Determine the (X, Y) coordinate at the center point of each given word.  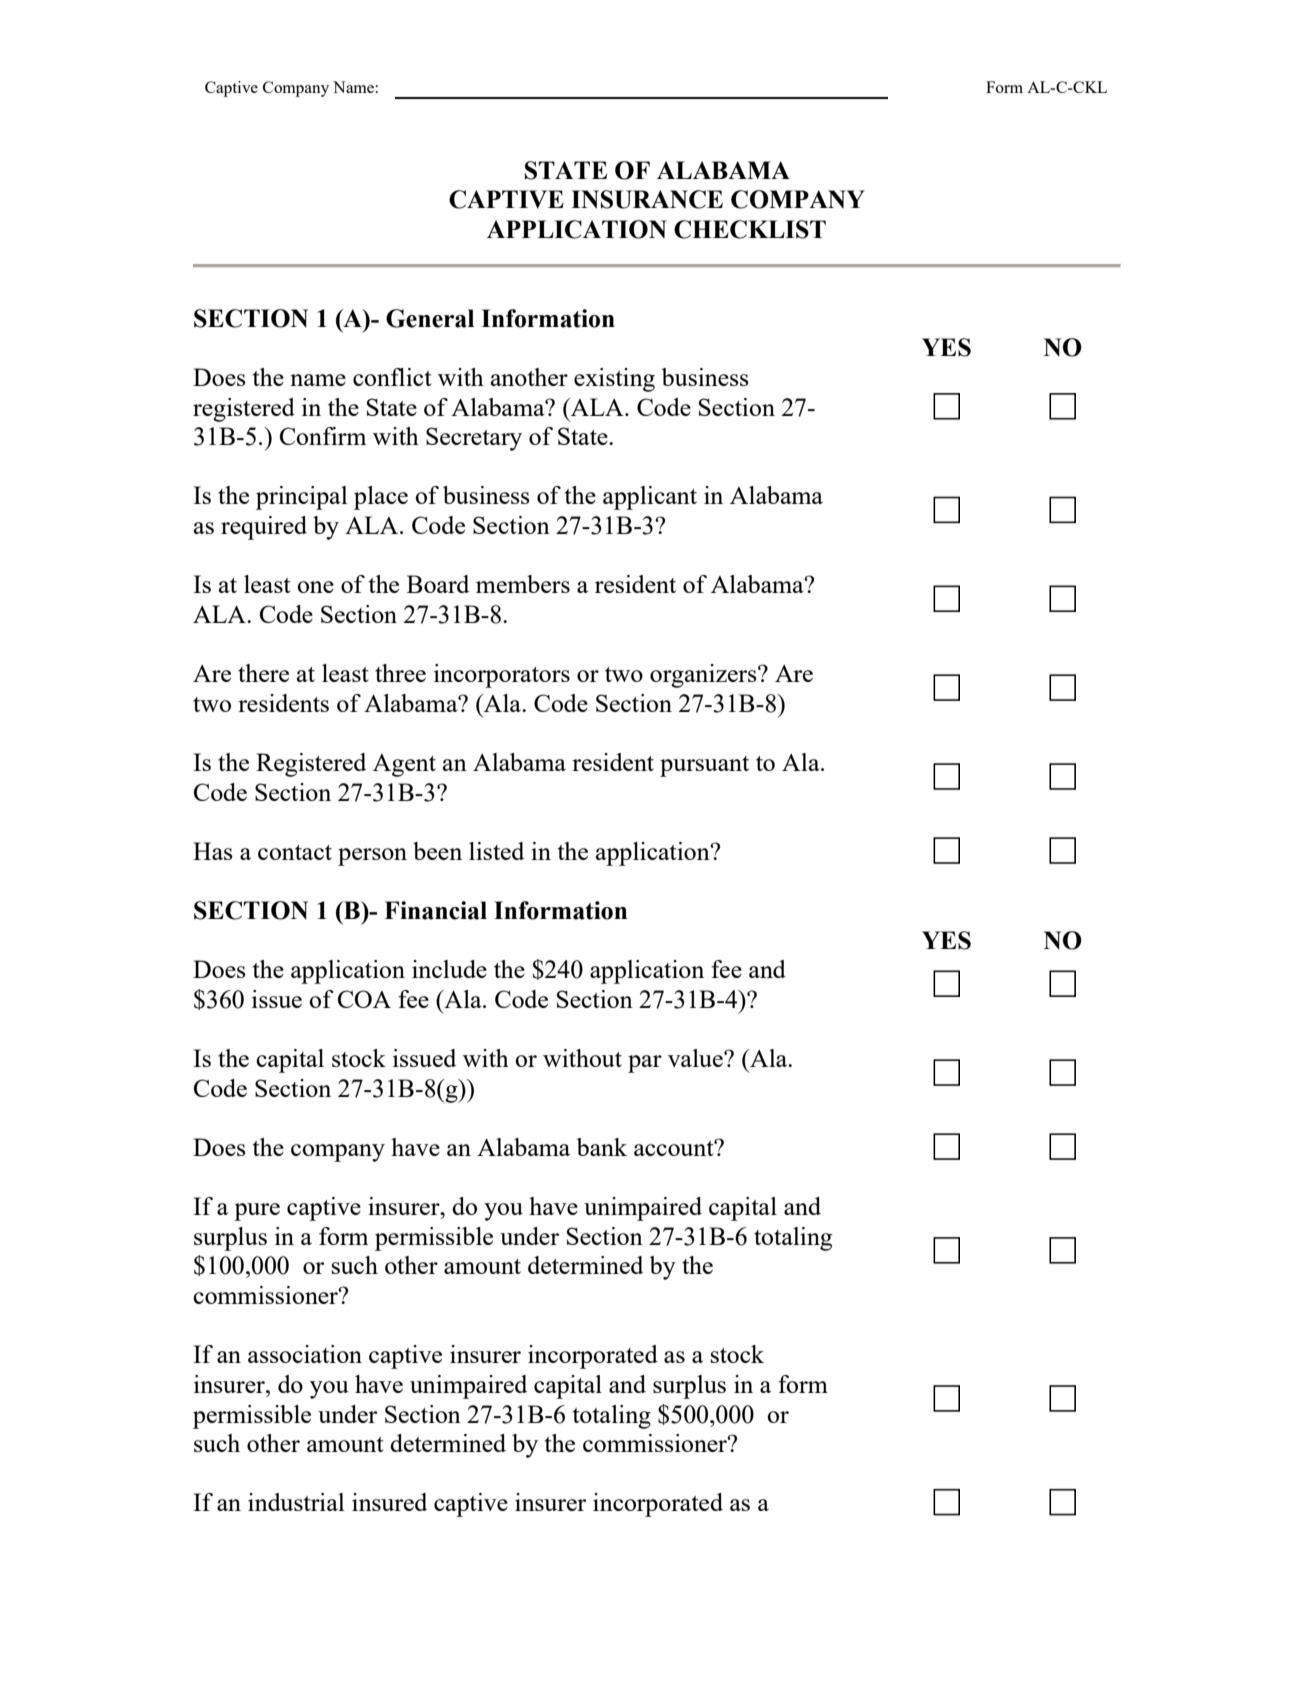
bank (601, 1147)
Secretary (474, 439)
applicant (650, 498)
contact (295, 852)
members (523, 584)
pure (257, 1212)
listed (496, 851)
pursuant (704, 766)
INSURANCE (647, 199)
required (264, 528)
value (696, 1058)
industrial (296, 1502)
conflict (392, 377)
